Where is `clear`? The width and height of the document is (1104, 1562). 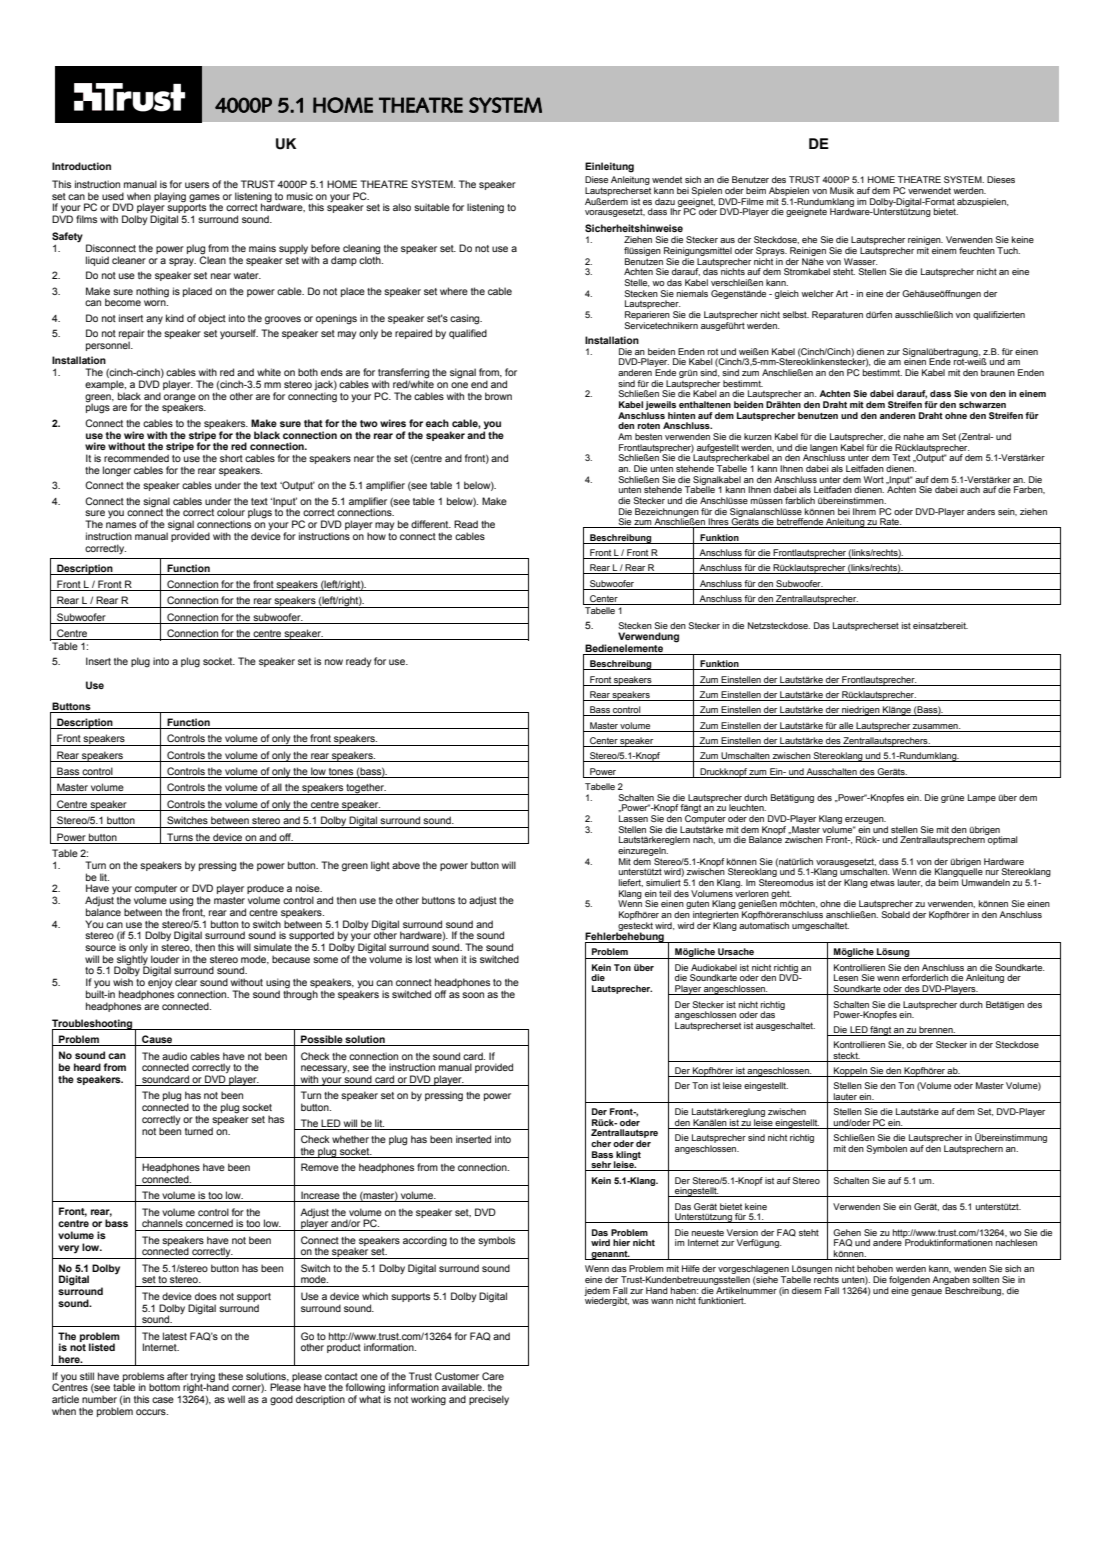 clear is located at coordinates (186, 982).
